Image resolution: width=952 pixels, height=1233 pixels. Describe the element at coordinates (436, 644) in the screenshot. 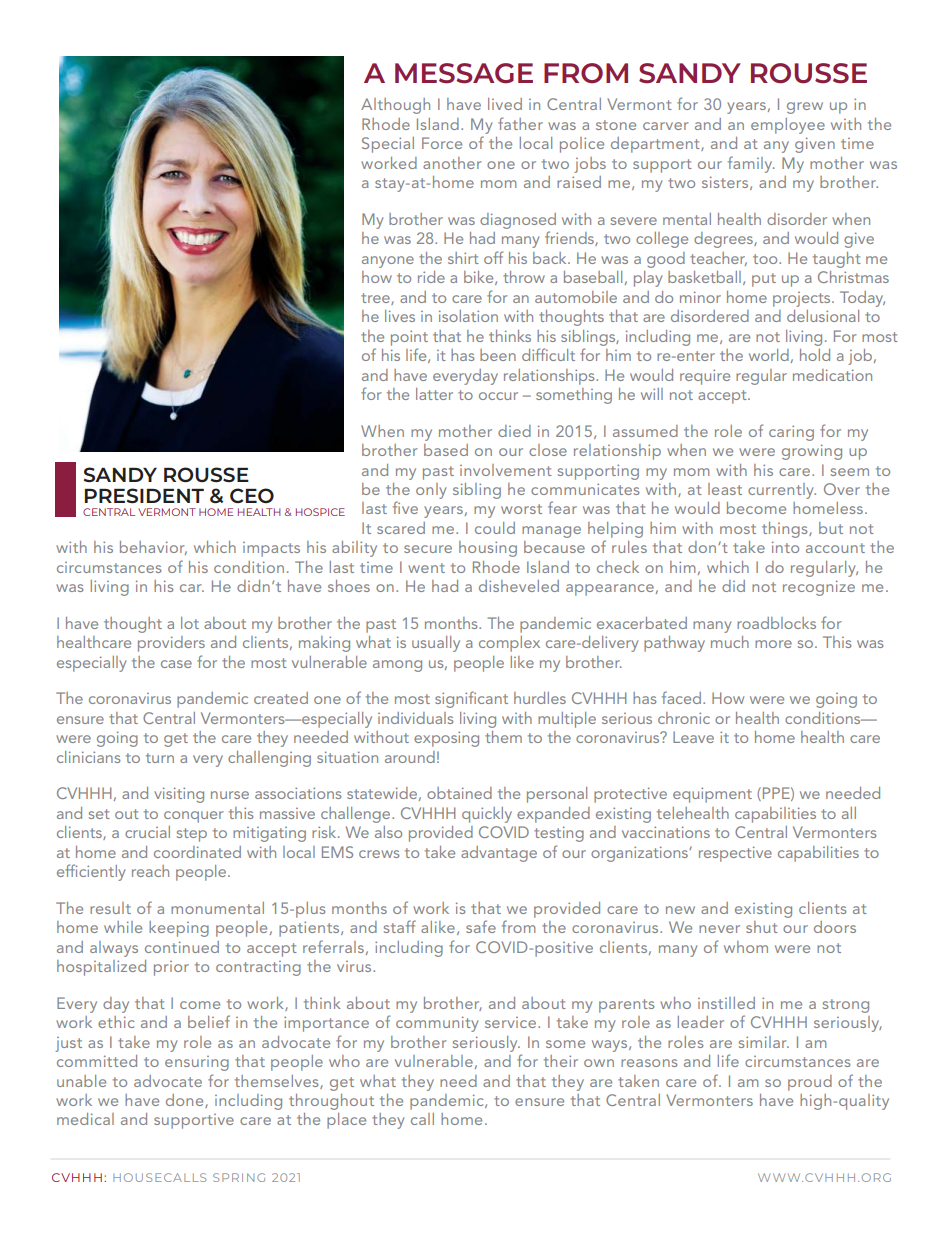

I see `usually` at that location.
